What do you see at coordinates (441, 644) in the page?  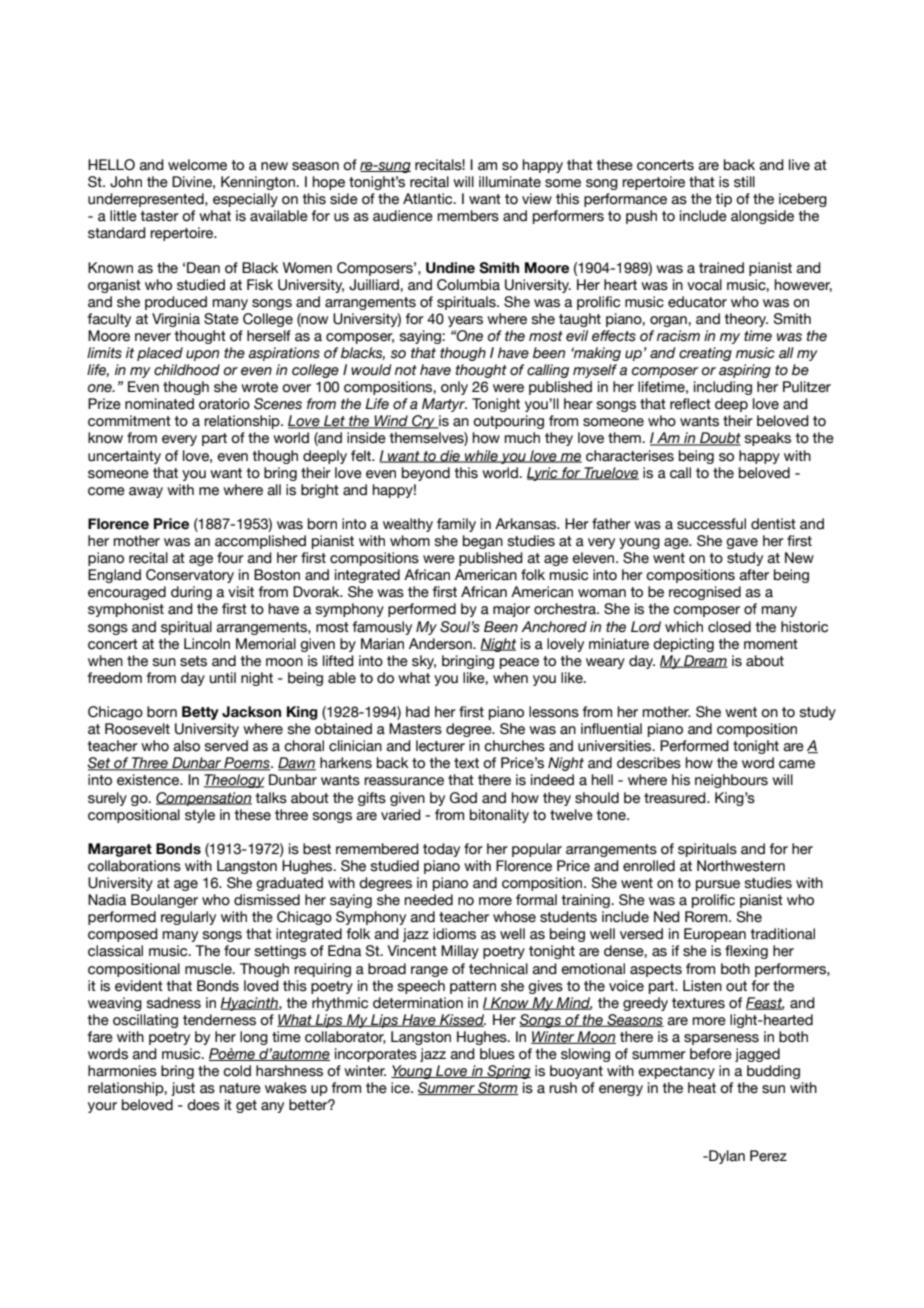 I see `Anderson` at bounding box center [441, 644].
